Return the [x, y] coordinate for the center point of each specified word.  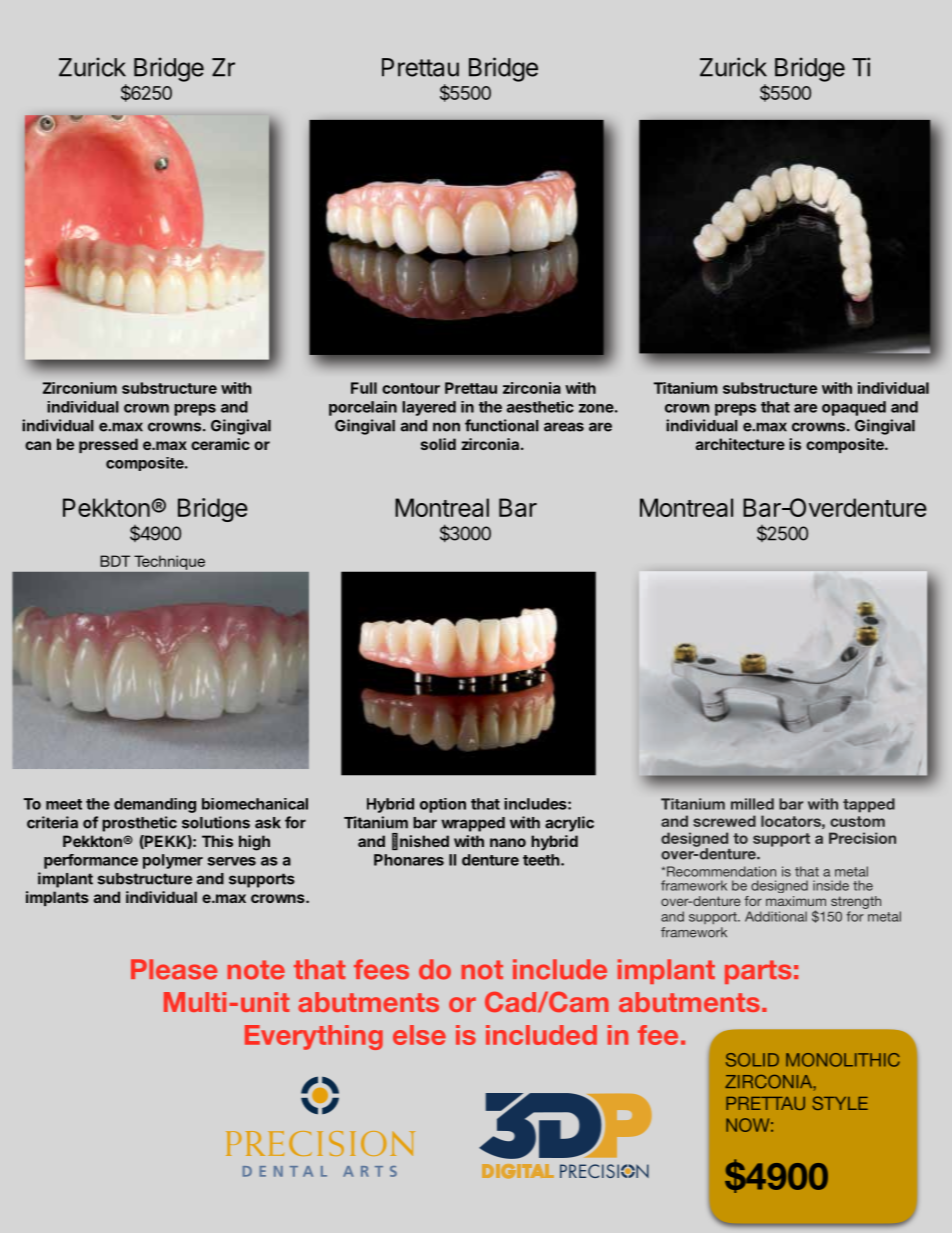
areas [564, 427]
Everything [314, 1037]
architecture [740, 444]
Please [174, 969]
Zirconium [80, 388]
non [446, 427]
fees [381, 969]
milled [752, 804]
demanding [155, 805]
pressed [108, 445]
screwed [724, 821]
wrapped [473, 824]
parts [758, 972]
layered [429, 408]
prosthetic [139, 824]
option [443, 805]
